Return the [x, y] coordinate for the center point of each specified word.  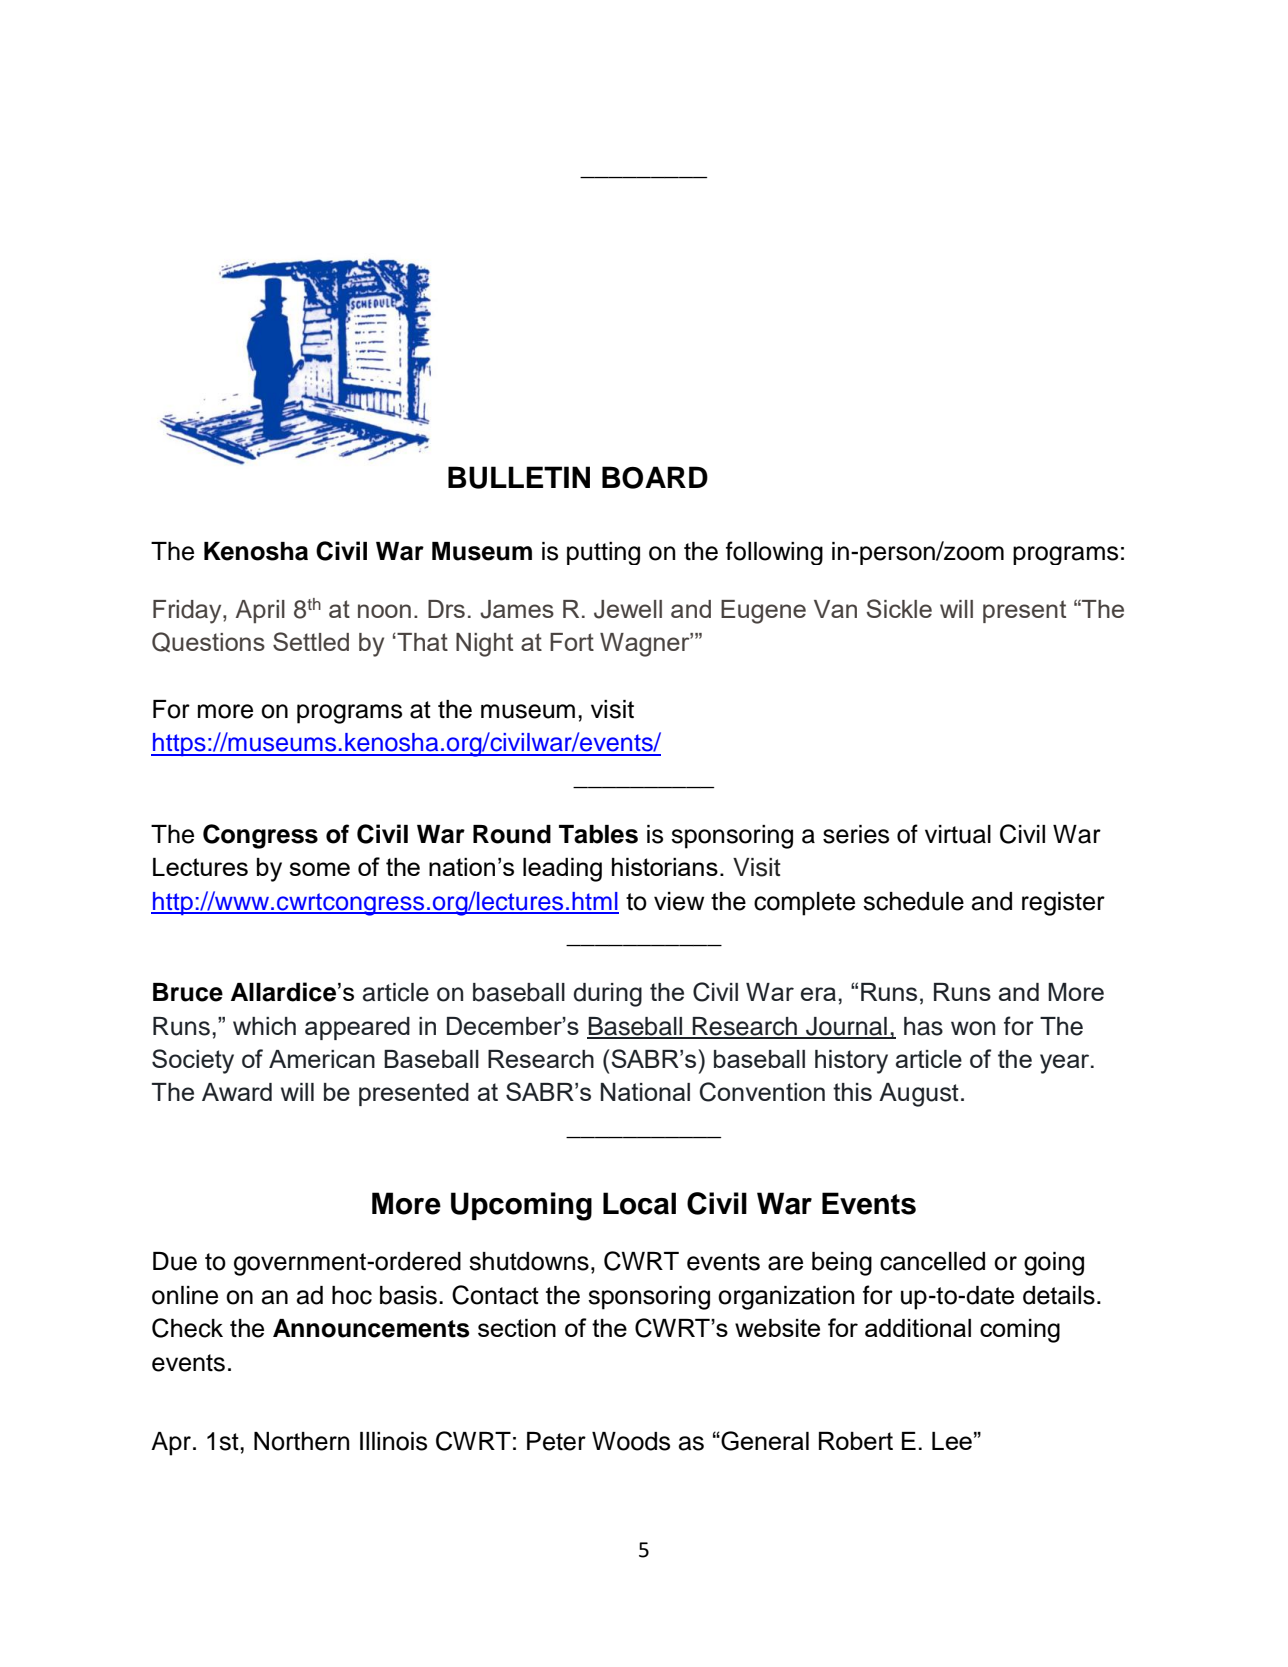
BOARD [655, 477]
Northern [302, 1441]
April [260, 611]
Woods [631, 1441]
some [319, 869]
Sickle [899, 608]
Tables [598, 834]
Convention [762, 1092]
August [919, 1095]
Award [237, 1092]
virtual [958, 834]
